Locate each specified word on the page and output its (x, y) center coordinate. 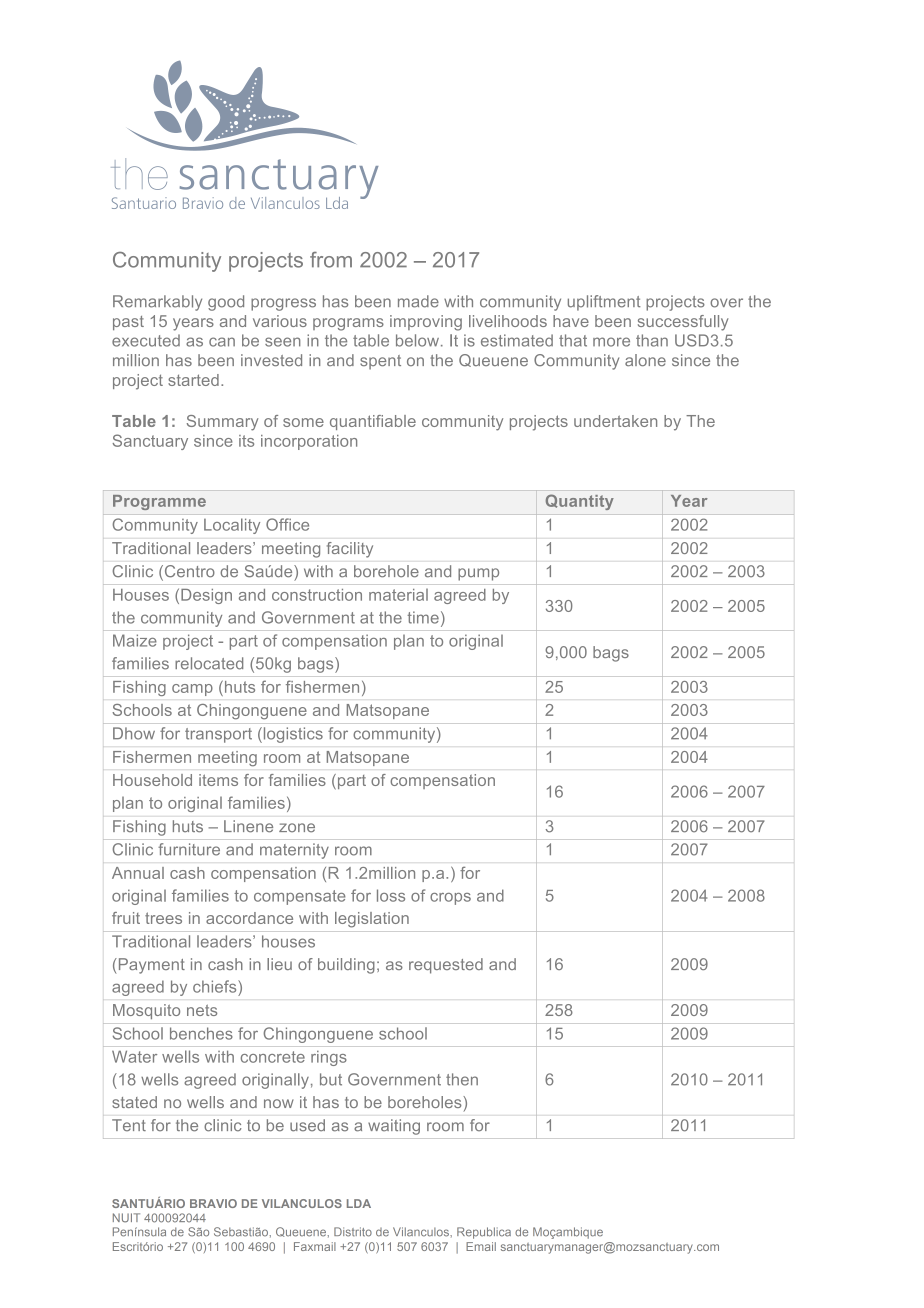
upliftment (604, 303)
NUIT (126, 1218)
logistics (292, 735)
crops (450, 899)
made (418, 301)
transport (218, 735)
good (226, 303)
